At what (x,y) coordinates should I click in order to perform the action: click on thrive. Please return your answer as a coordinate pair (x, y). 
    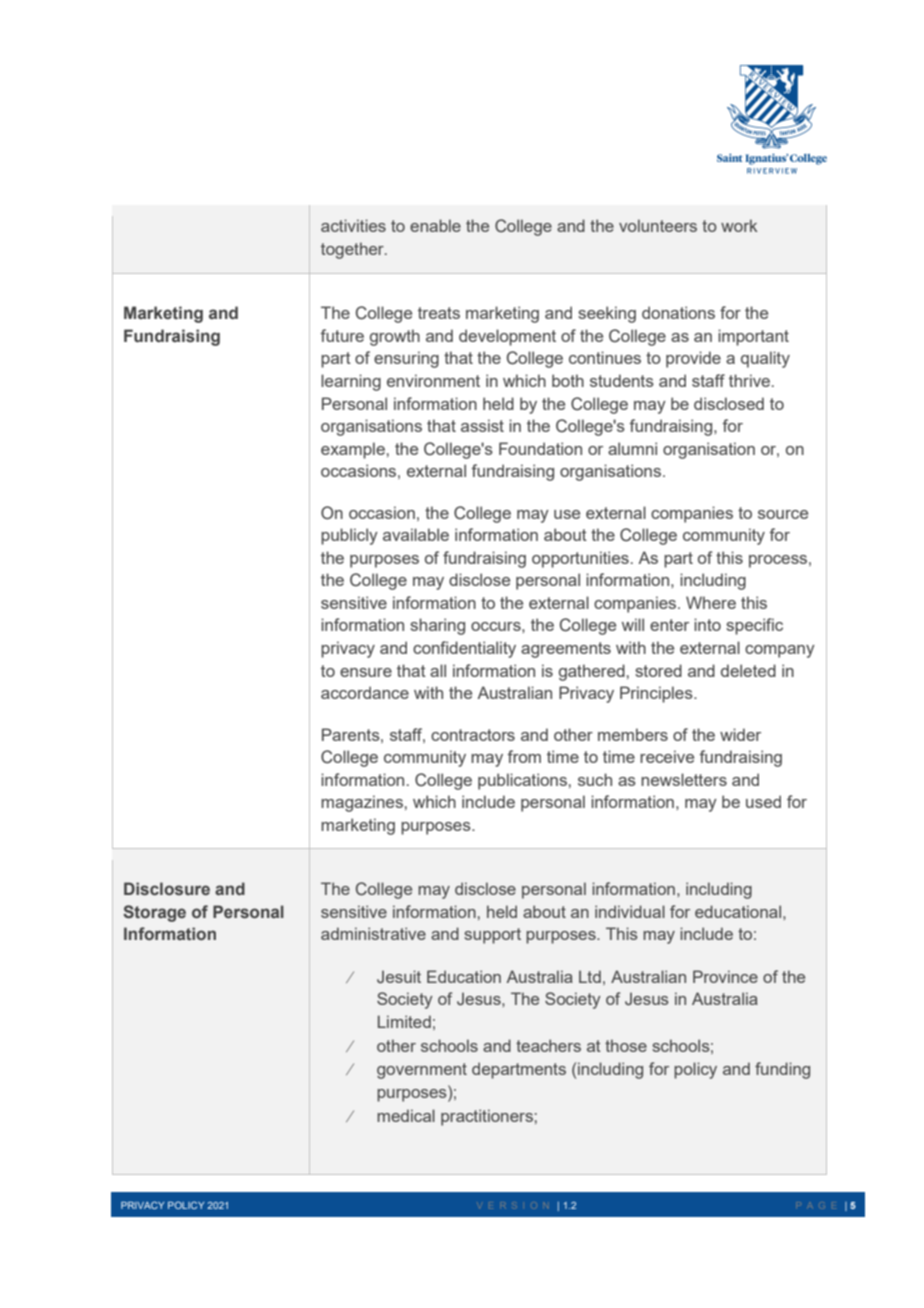
    Looking at the image, I should click on (751, 380).
